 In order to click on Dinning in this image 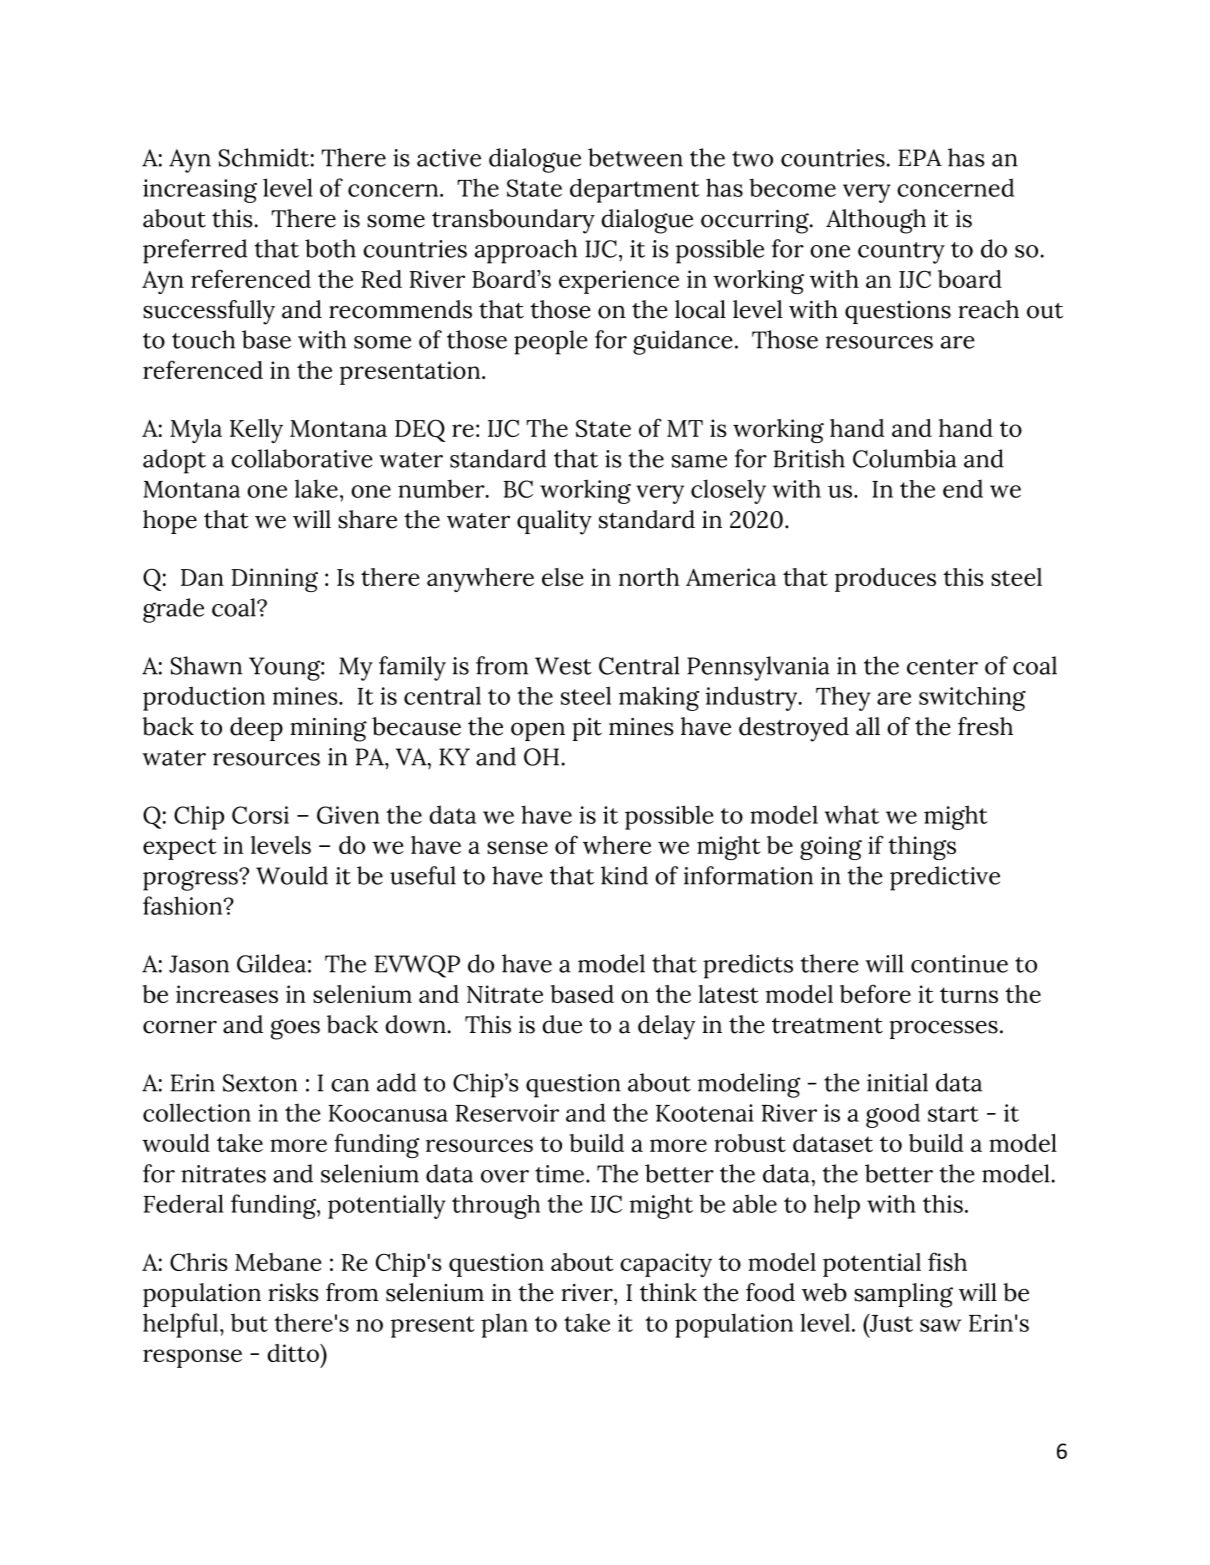, I will do `click(275, 580)`.
